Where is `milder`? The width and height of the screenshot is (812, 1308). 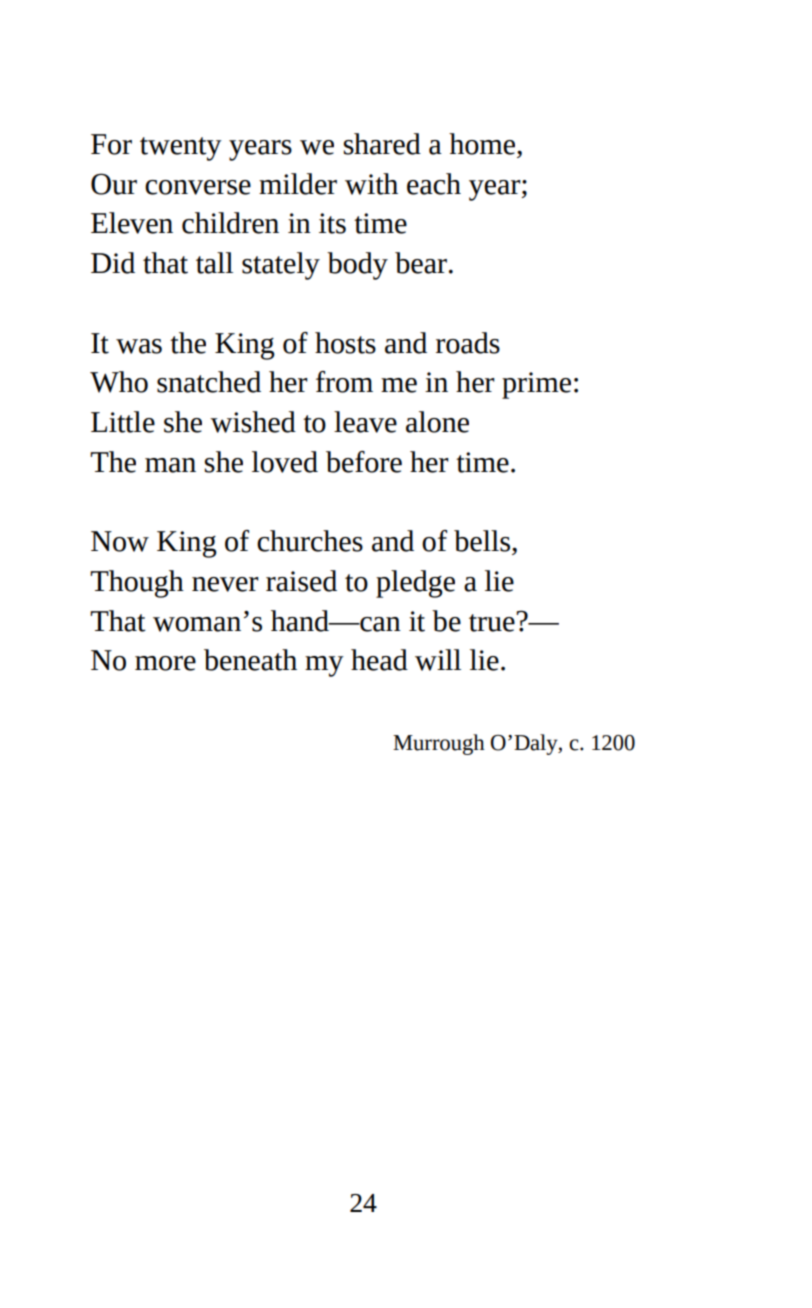 milder is located at coordinates (298, 184).
